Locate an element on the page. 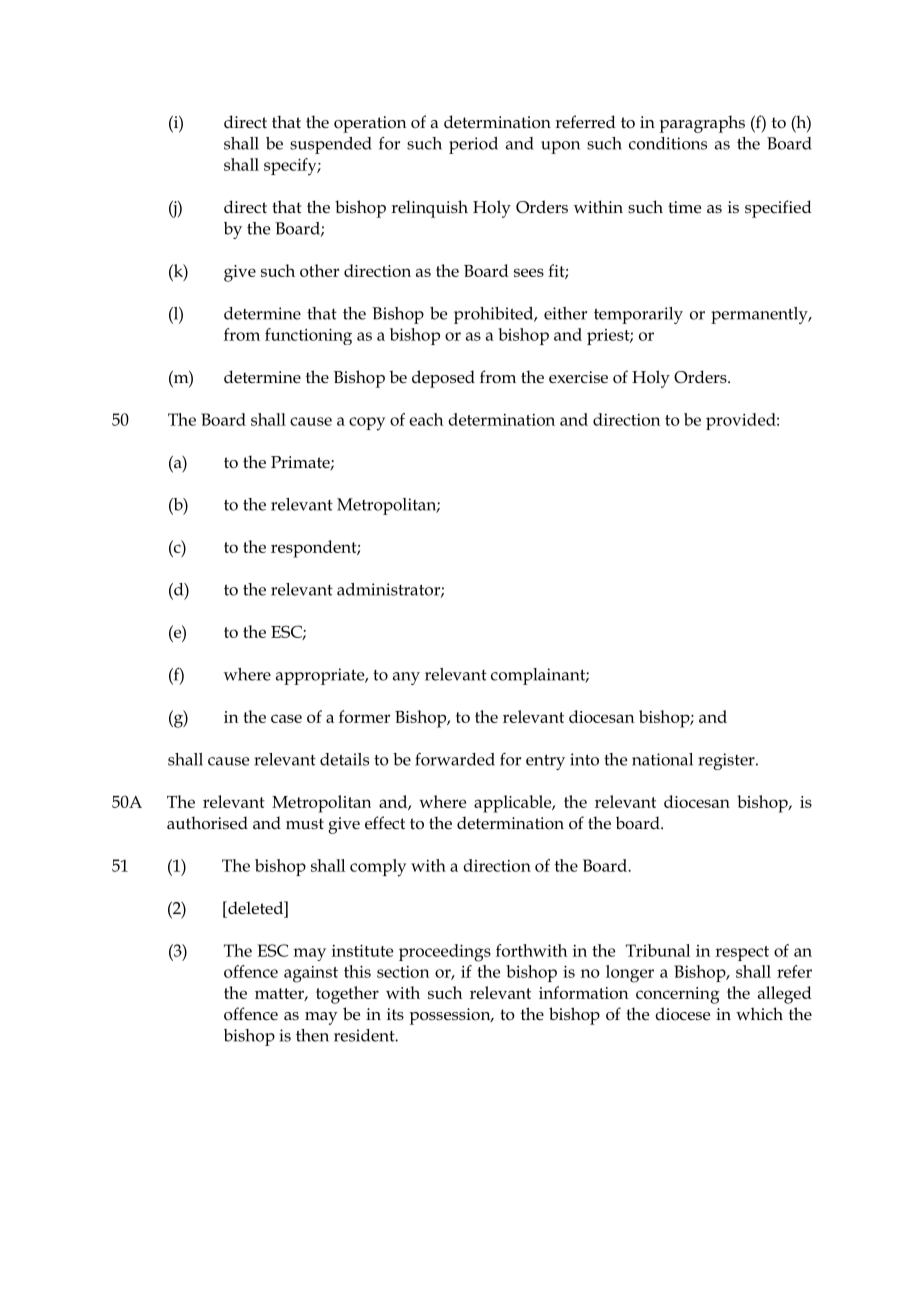 The height and width of the image is (1308, 924). period is located at coordinates (473, 145).
